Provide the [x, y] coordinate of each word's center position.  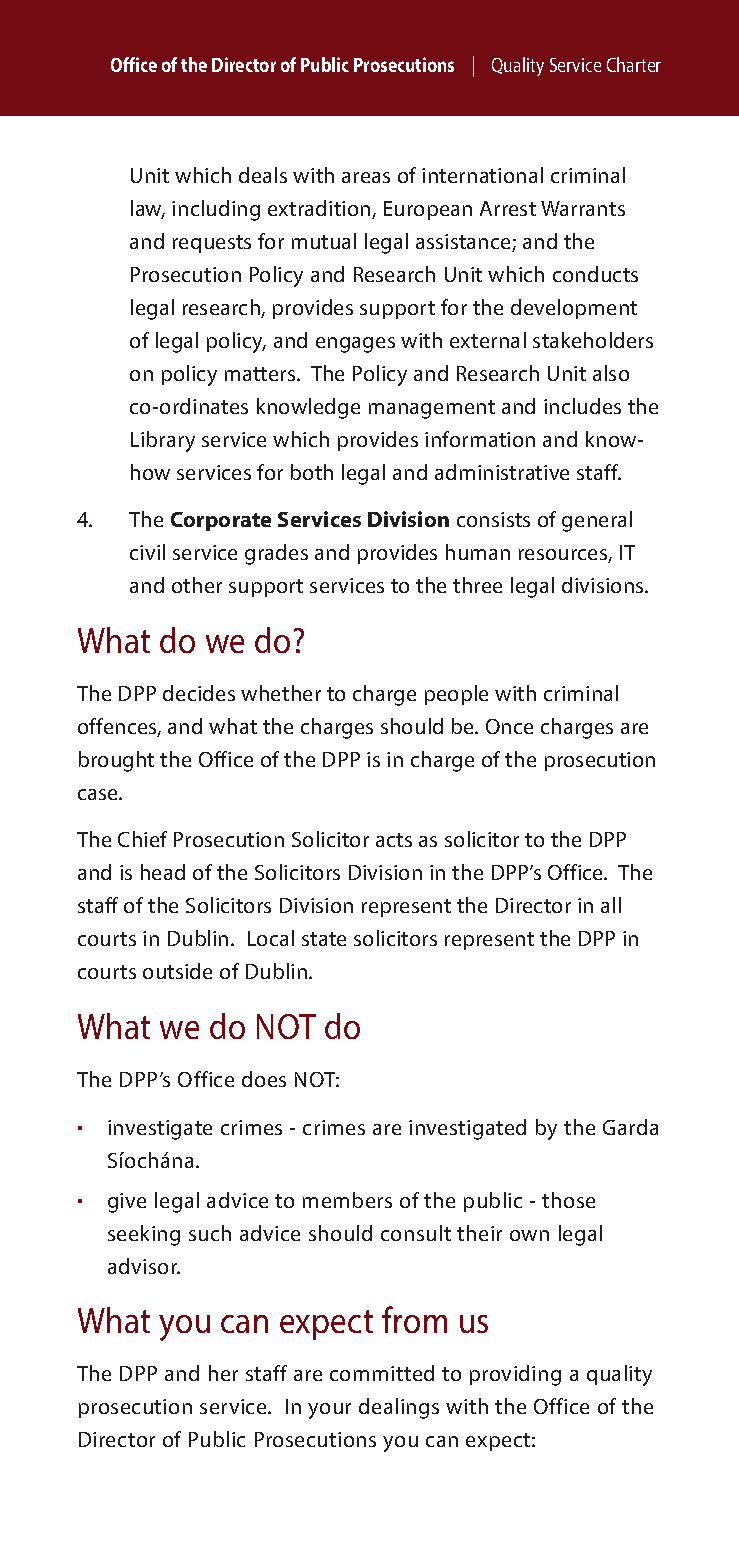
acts [394, 840]
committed [382, 1373]
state [324, 939]
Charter [634, 64]
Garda [630, 1127]
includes [582, 406]
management [432, 409]
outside [177, 971]
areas [366, 177]
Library [163, 441]
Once [509, 726]
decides [199, 693]
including [216, 210]
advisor [144, 1266]
